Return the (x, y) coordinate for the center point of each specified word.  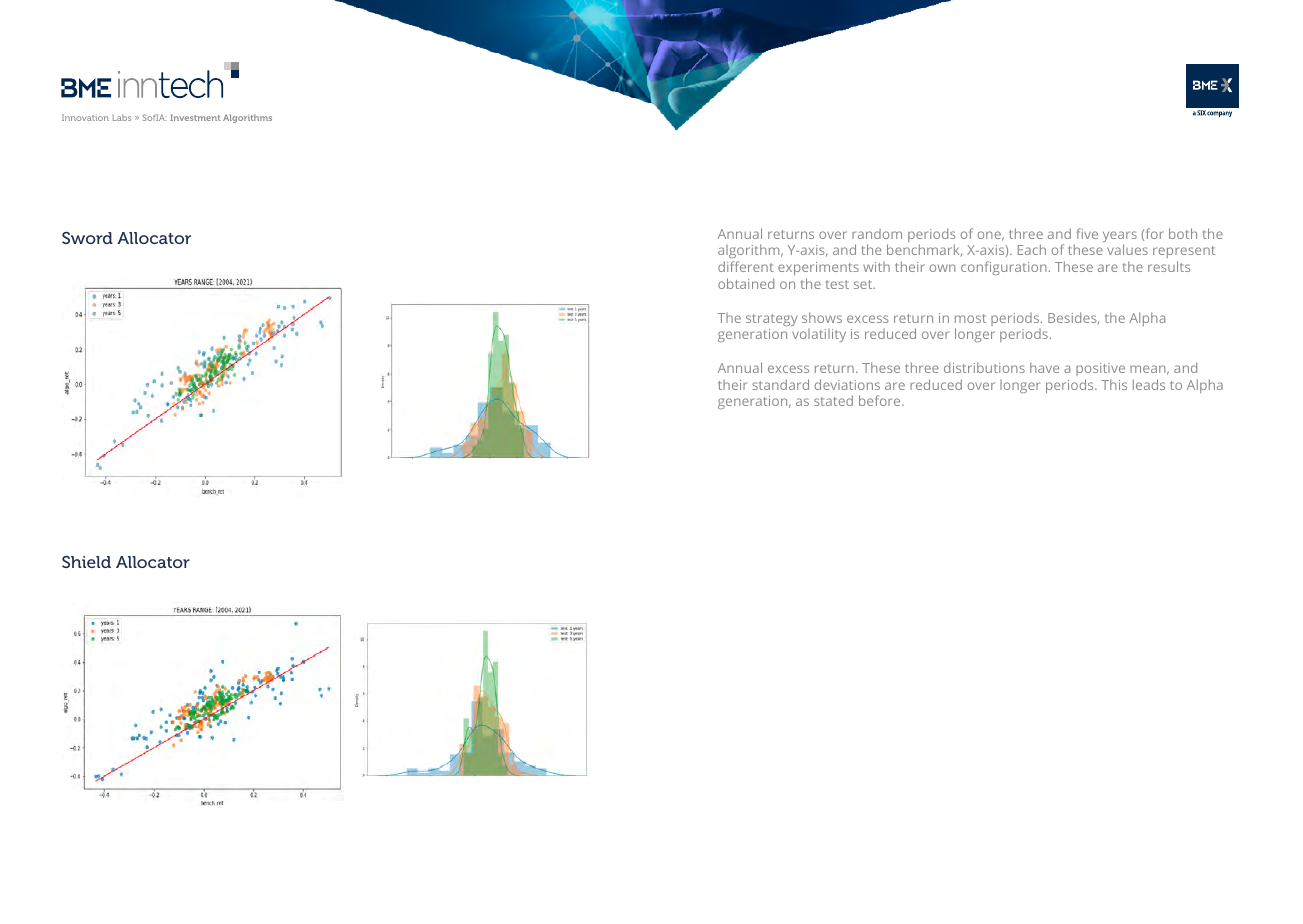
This (1114, 384)
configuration (1004, 268)
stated (833, 400)
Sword (87, 238)
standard (780, 384)
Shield (86, 562)
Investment (195, 117)
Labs (121, 117)
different (746, 266)
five (1087, 233)
